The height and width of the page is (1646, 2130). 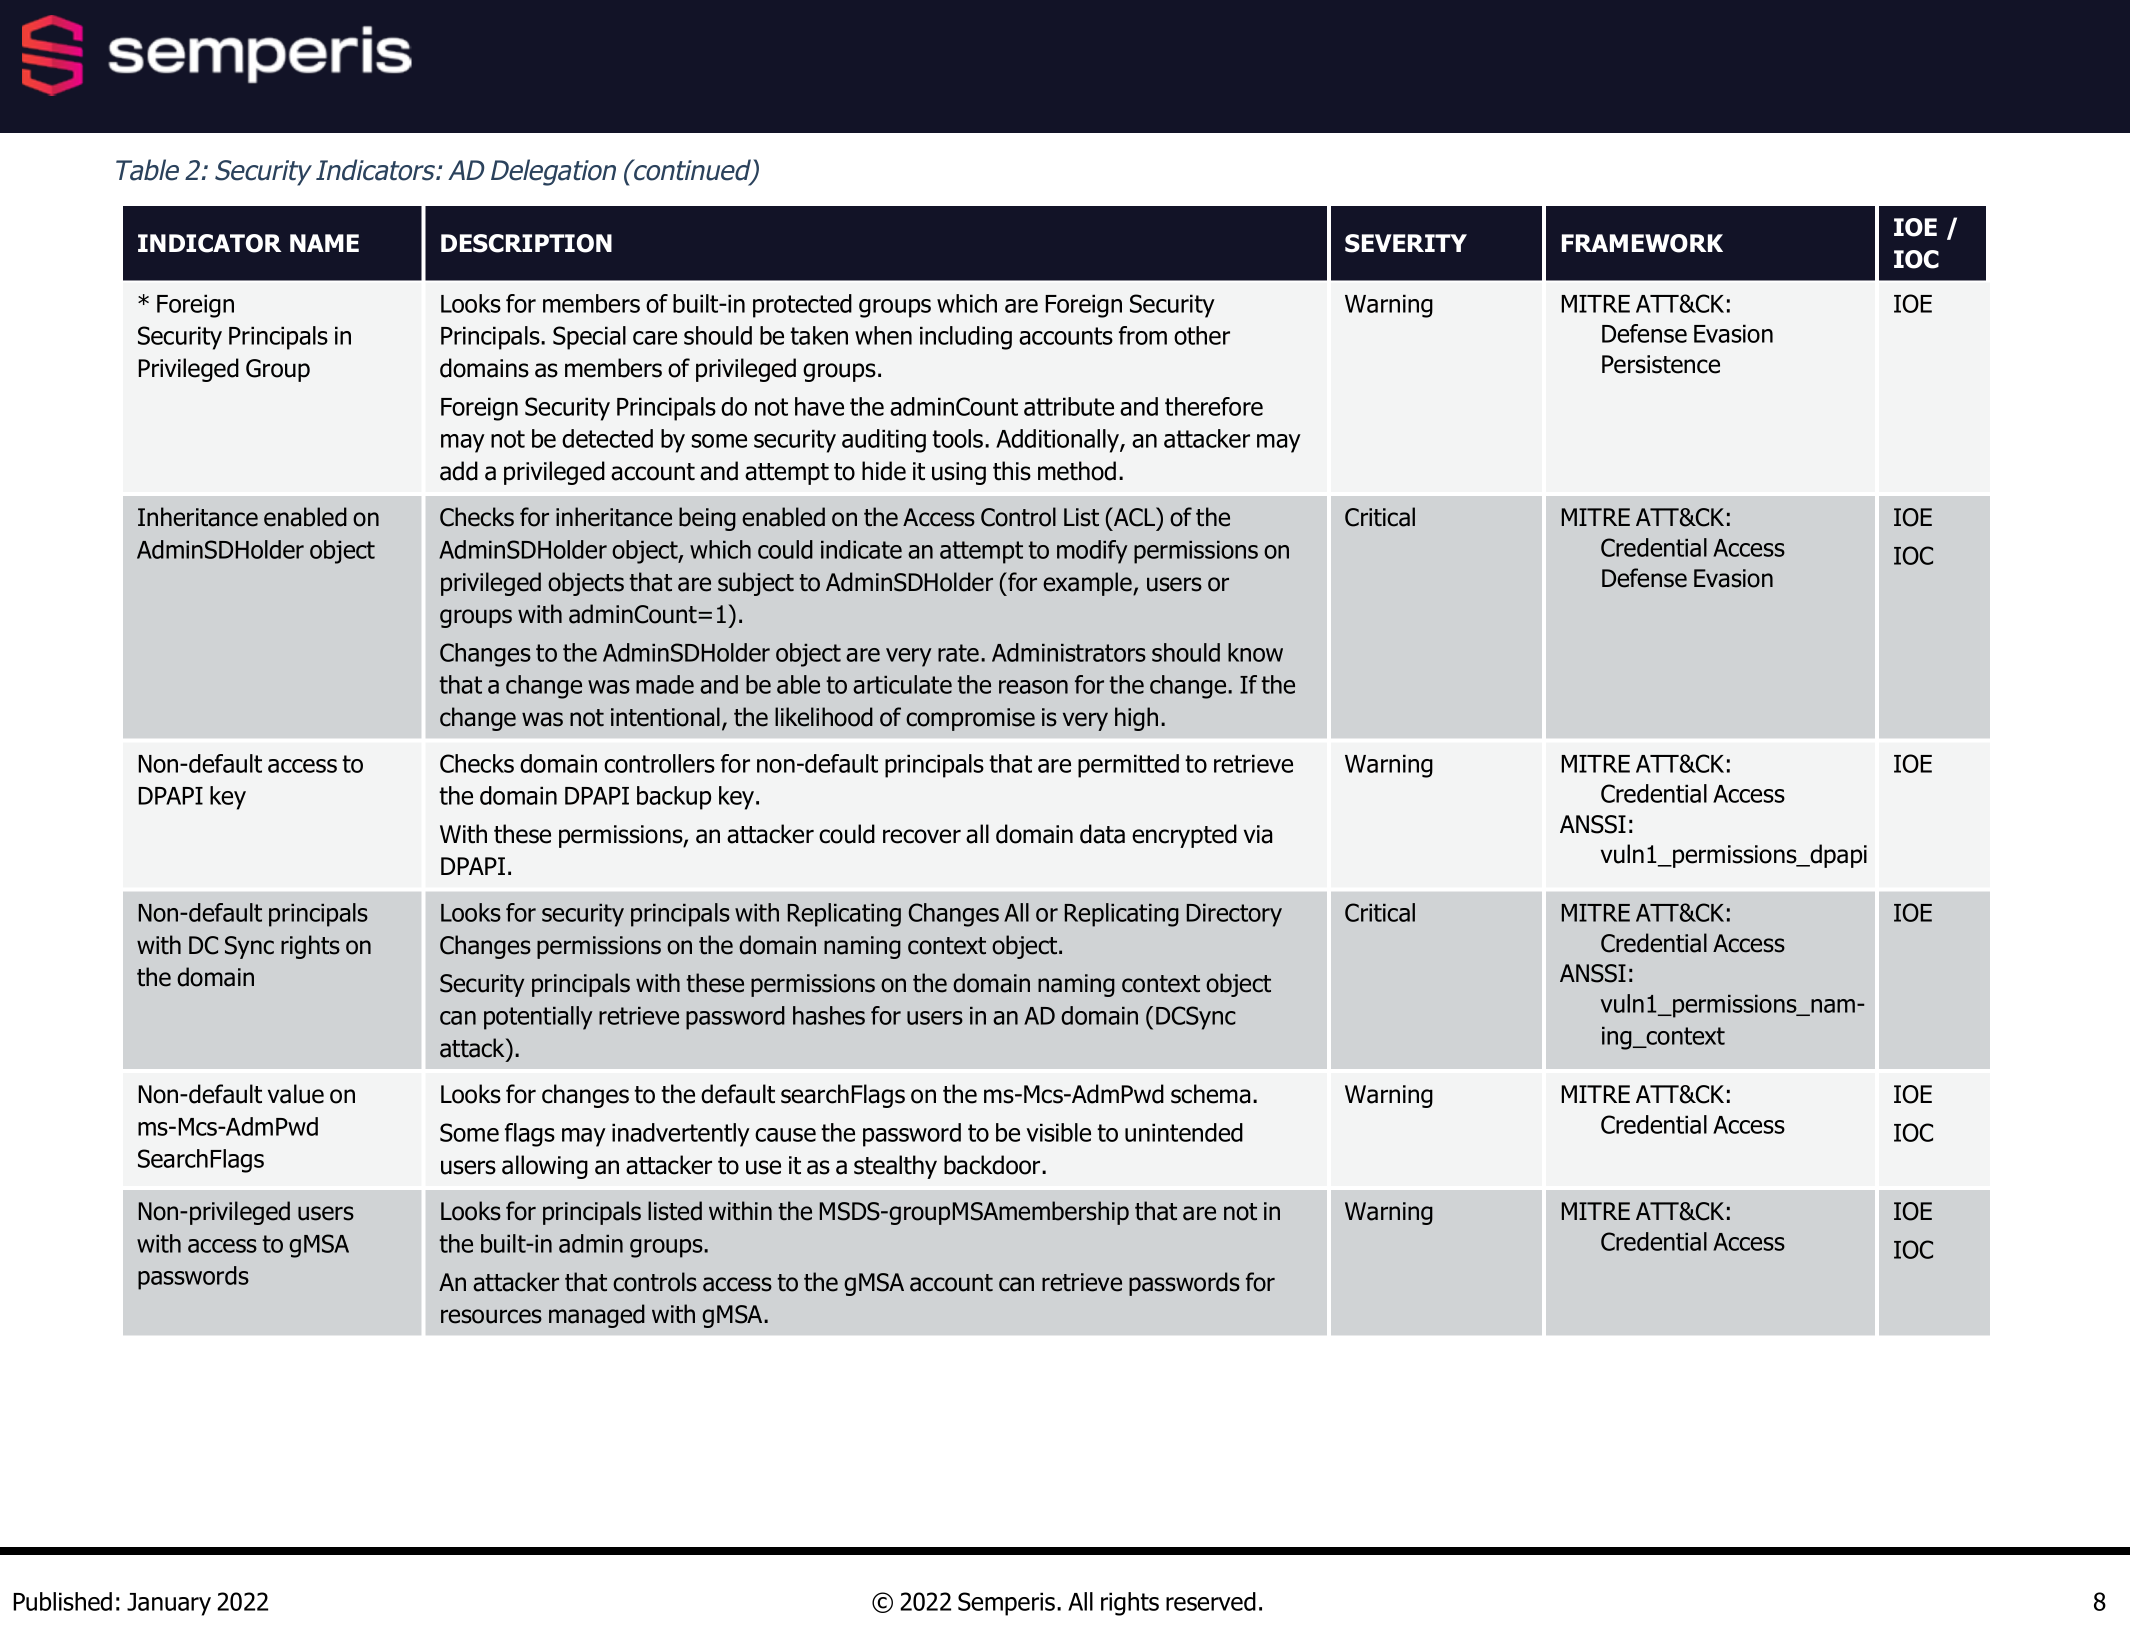 What do you see at coordinates (296, 1094) in the page?
I see `value` at bounding box center [296, 1094].
